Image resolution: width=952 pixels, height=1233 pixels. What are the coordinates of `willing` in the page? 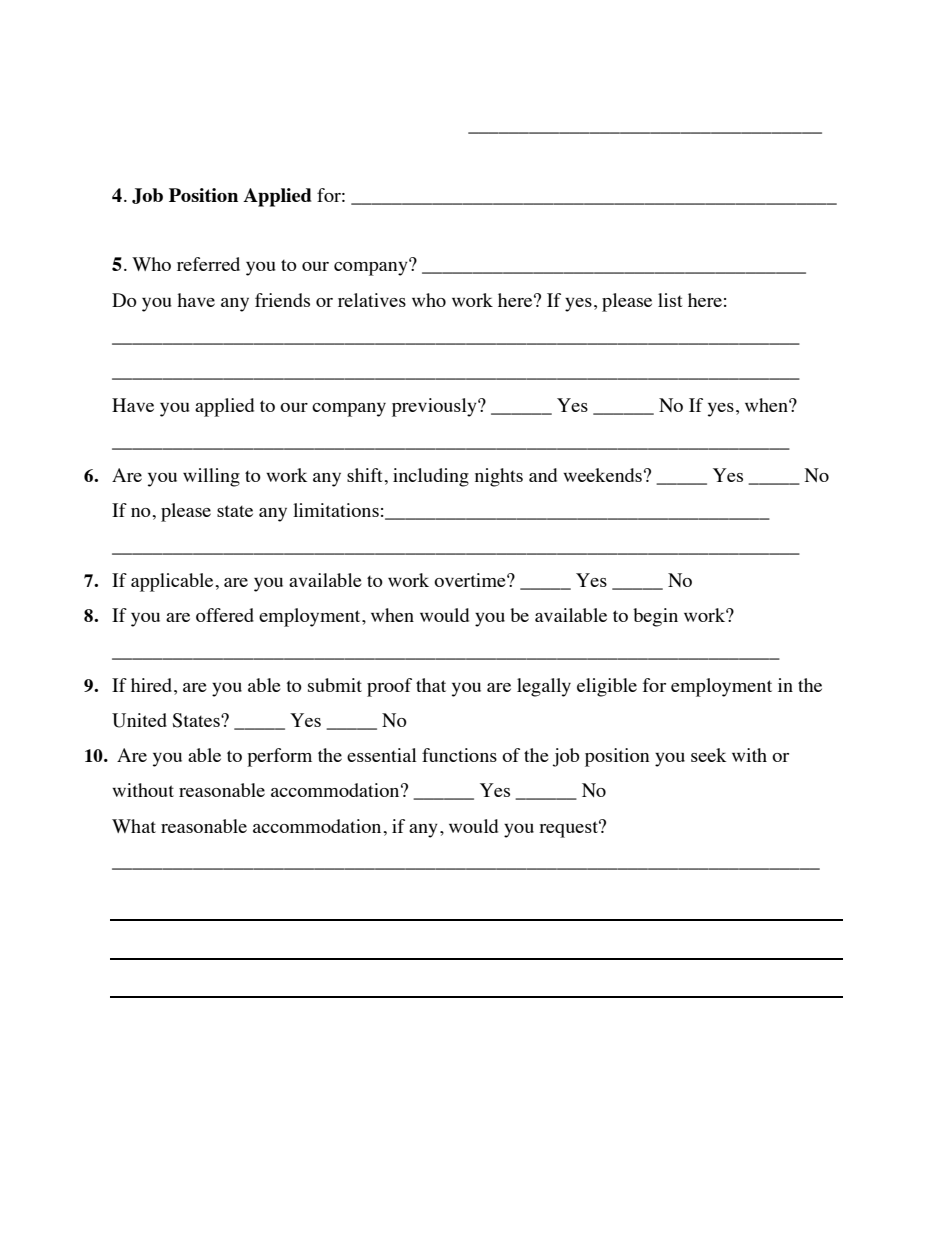 It's located at (211, 477).
